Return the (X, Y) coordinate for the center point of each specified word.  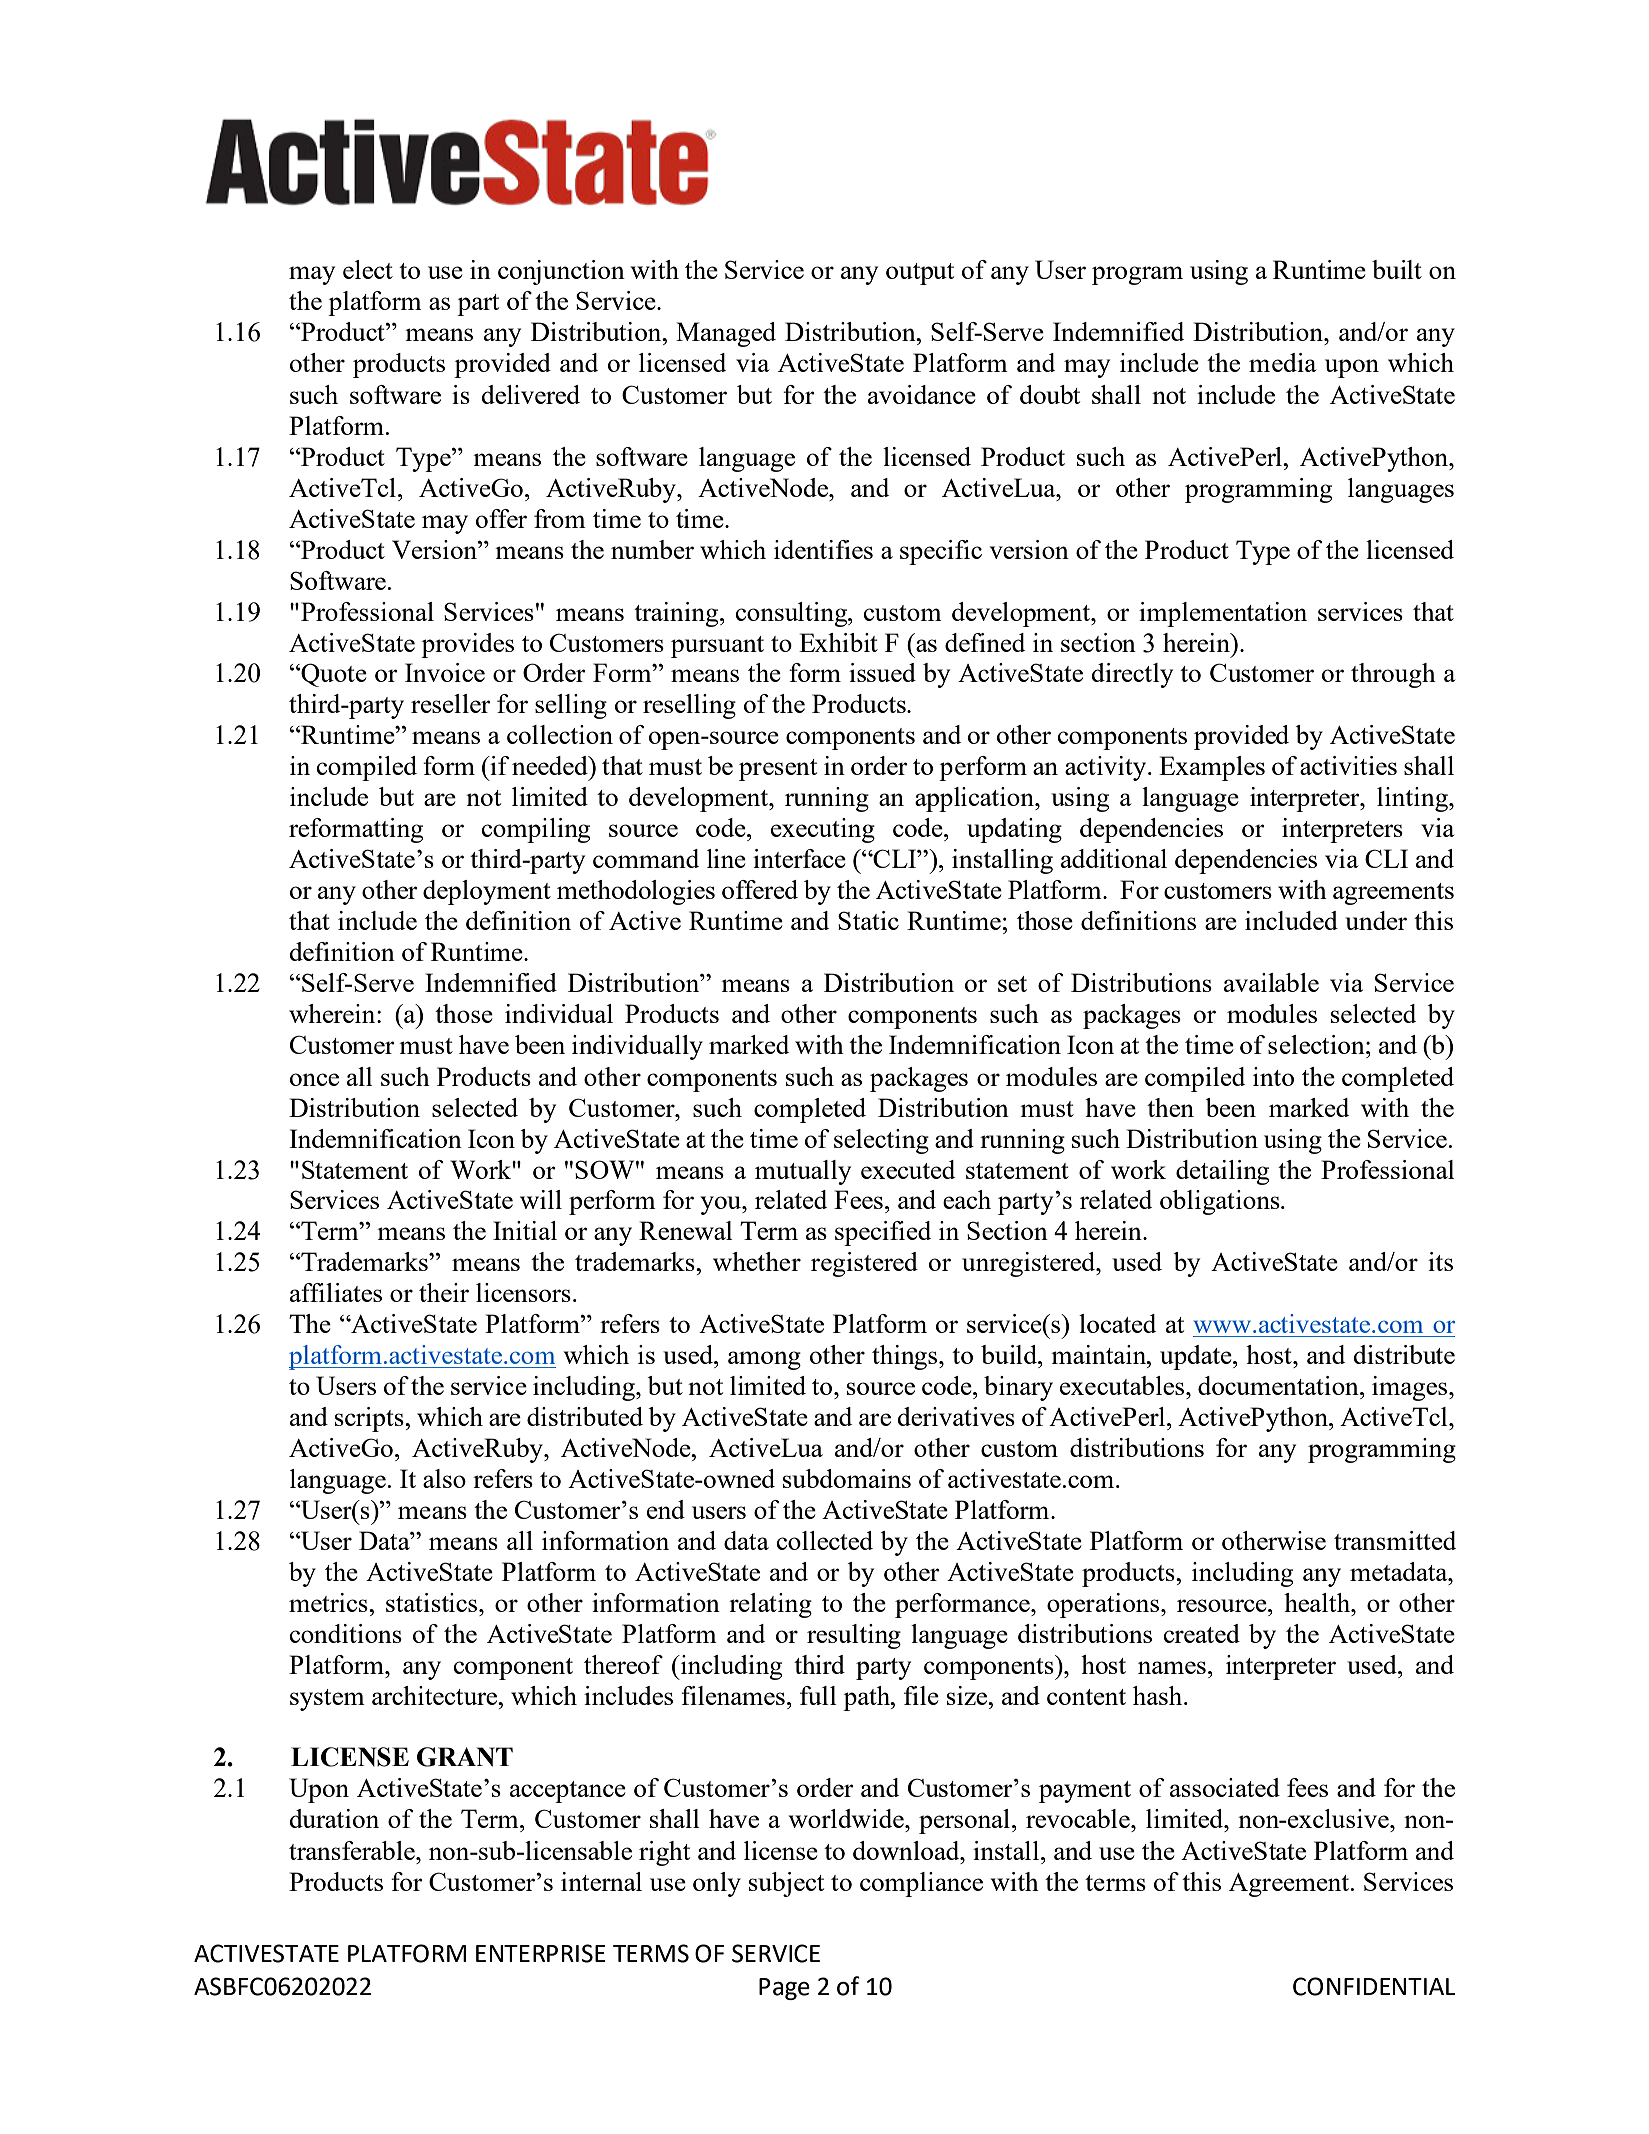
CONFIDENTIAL (1374, 1986)
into (1273, 1076)
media (1282, 362)
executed (908, 1169)
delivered (530, 394)
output (920, 274)
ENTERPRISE (541, 1953)
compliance (921, 1884)
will (541, 1199)
